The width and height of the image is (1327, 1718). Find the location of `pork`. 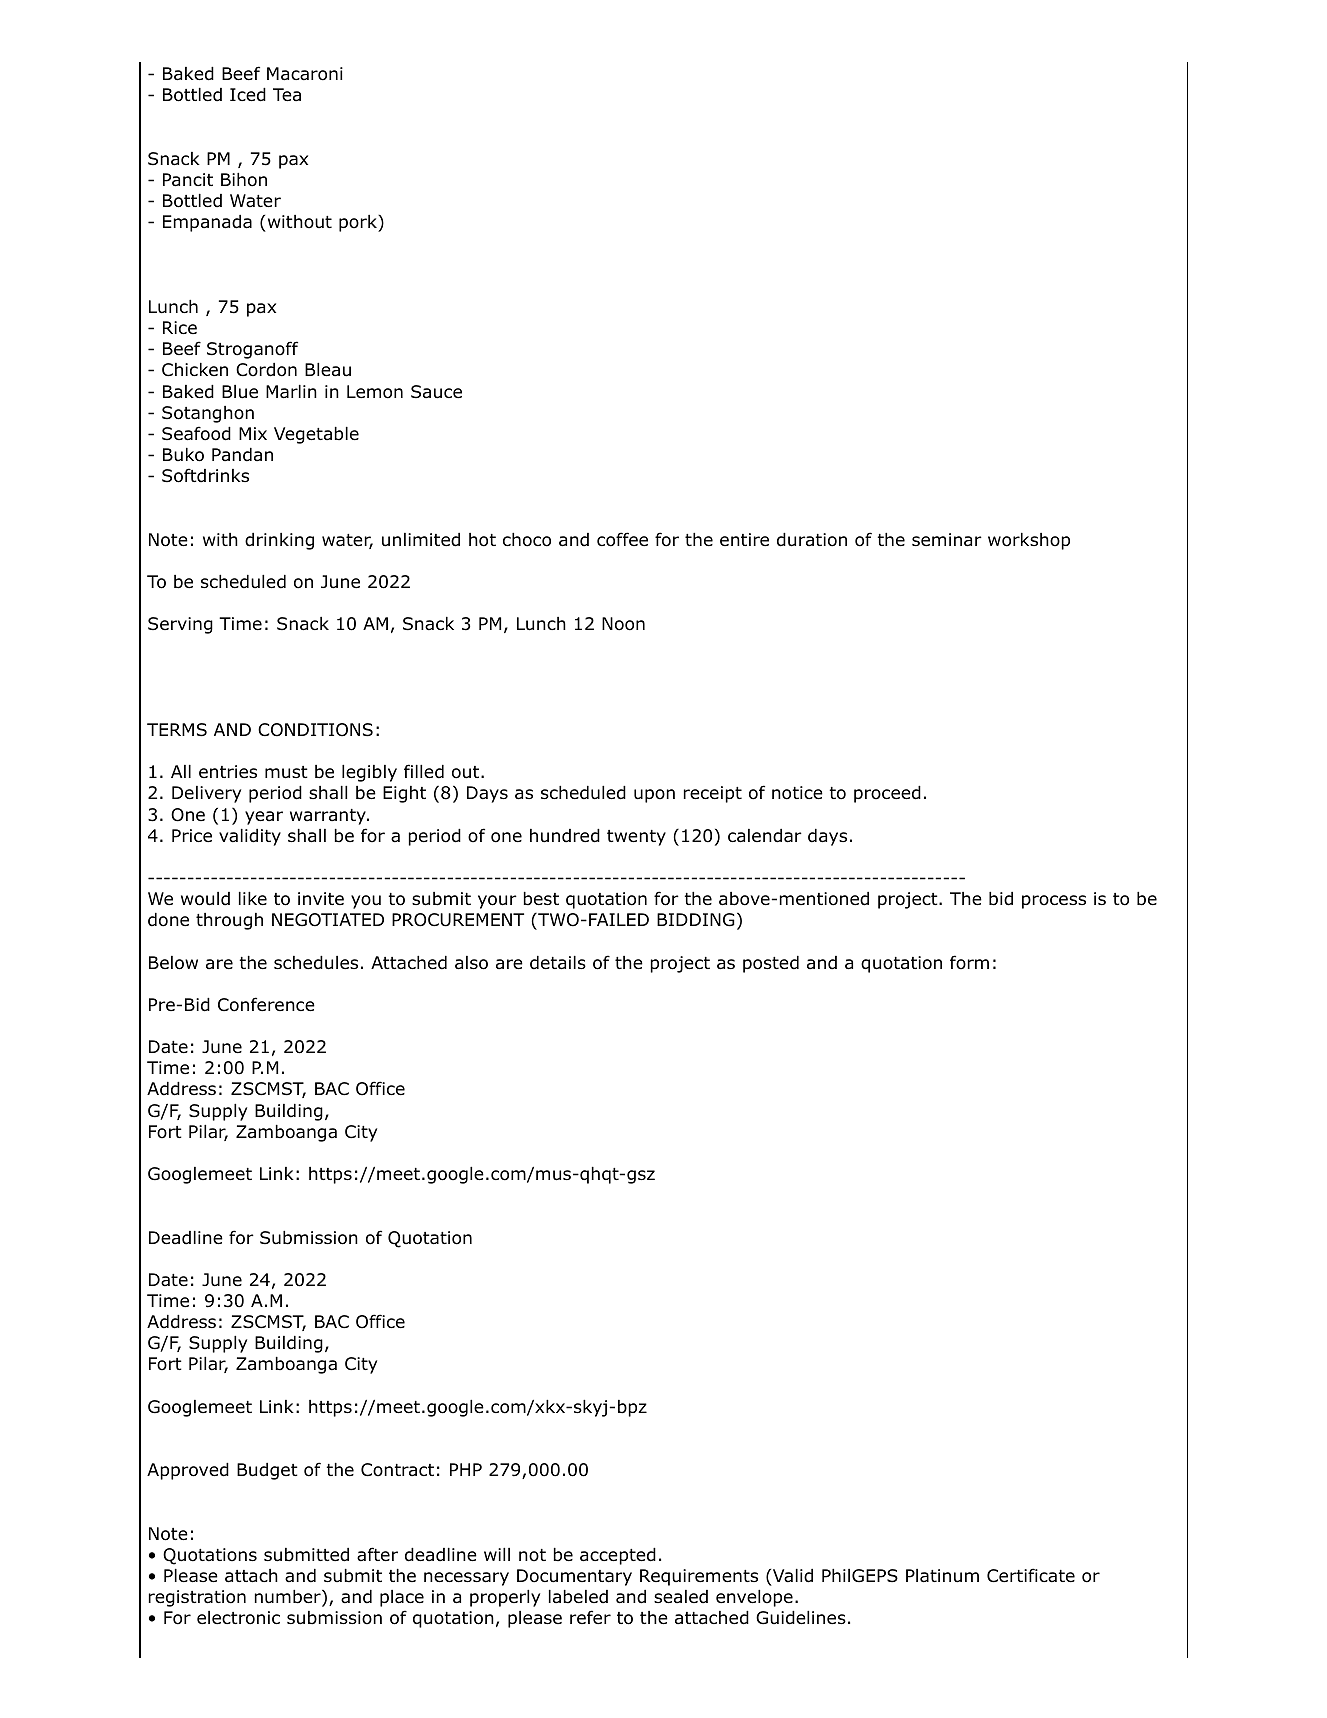

pork is located at coordinates (359, 223).
